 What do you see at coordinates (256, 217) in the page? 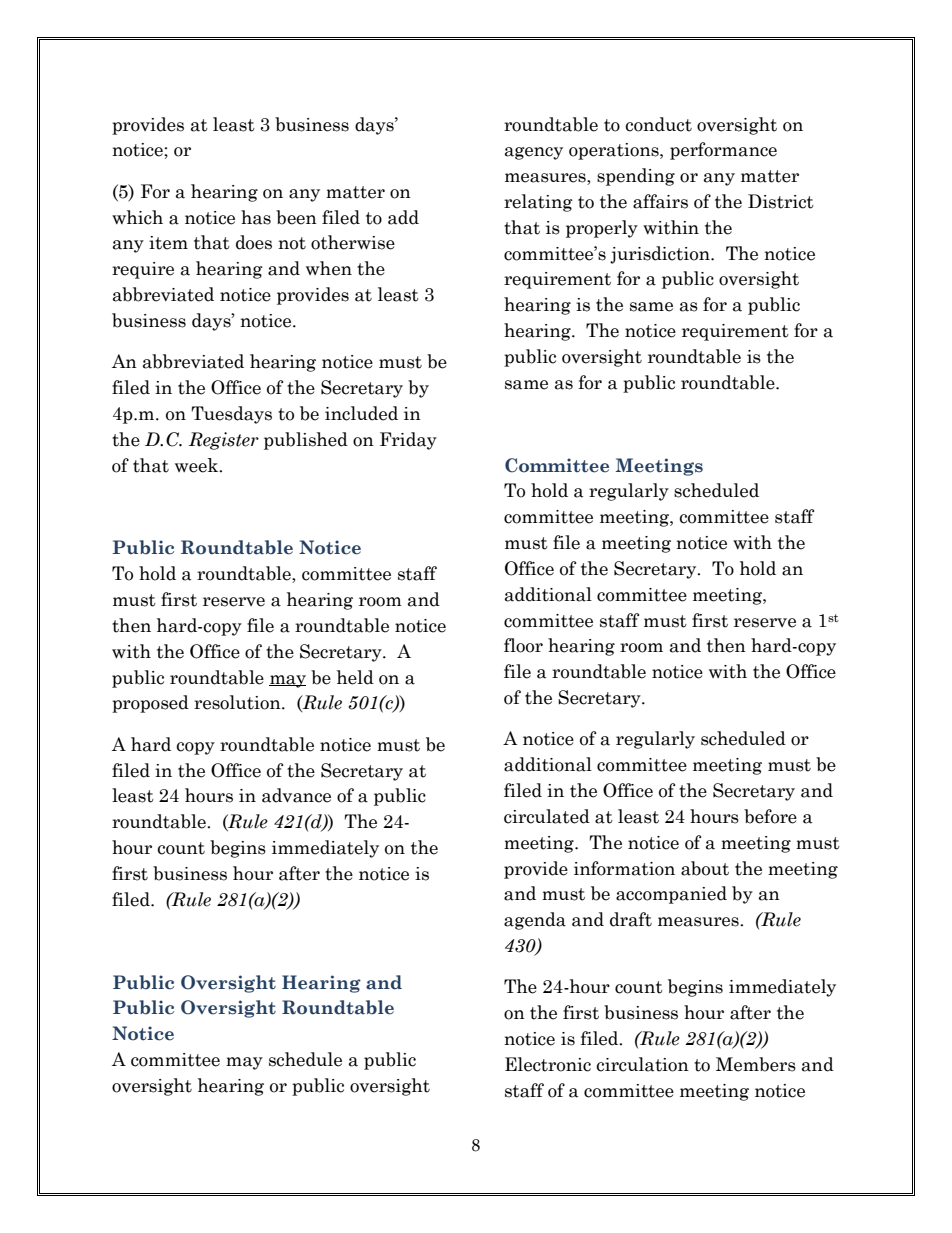
I see `has` at bounding box center [256, 217].
